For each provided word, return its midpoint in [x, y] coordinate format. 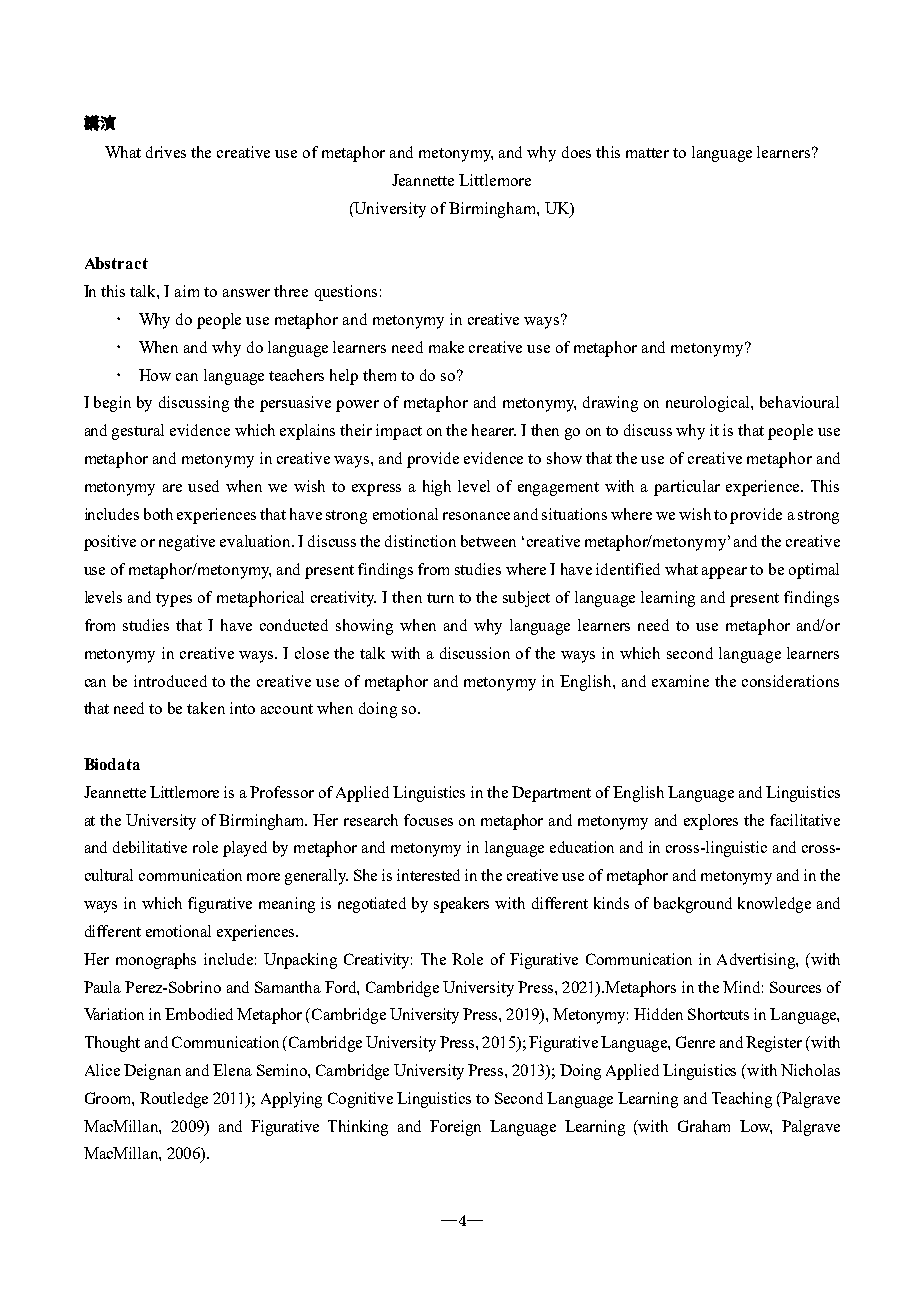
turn [440, 598]
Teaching [742, 1100]
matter [647, 153]
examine [680, 681]
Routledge [174, 1100]
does [576, 152]
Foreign [455, 1128]
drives [166, 152]
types [174, 600]
